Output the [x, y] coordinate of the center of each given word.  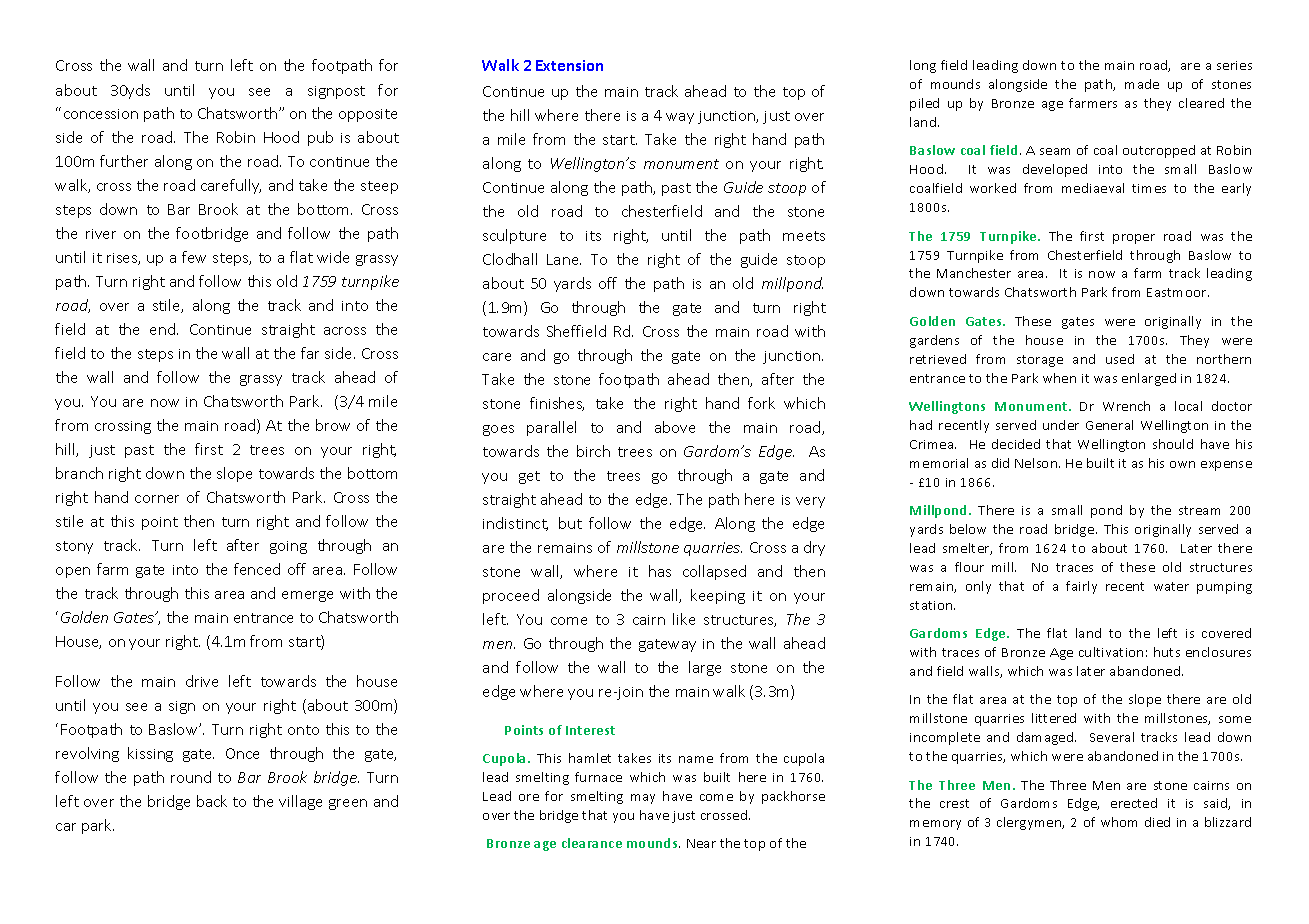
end [164, 329]
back [212, 801]
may [643, 799]
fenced [257, 569]
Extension [569, 65]
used [1120, 359]
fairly [1081, 587]
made [1142, 84]
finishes [557, 404]
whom [1119, 822]
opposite [368, 115]
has [660, 571]
